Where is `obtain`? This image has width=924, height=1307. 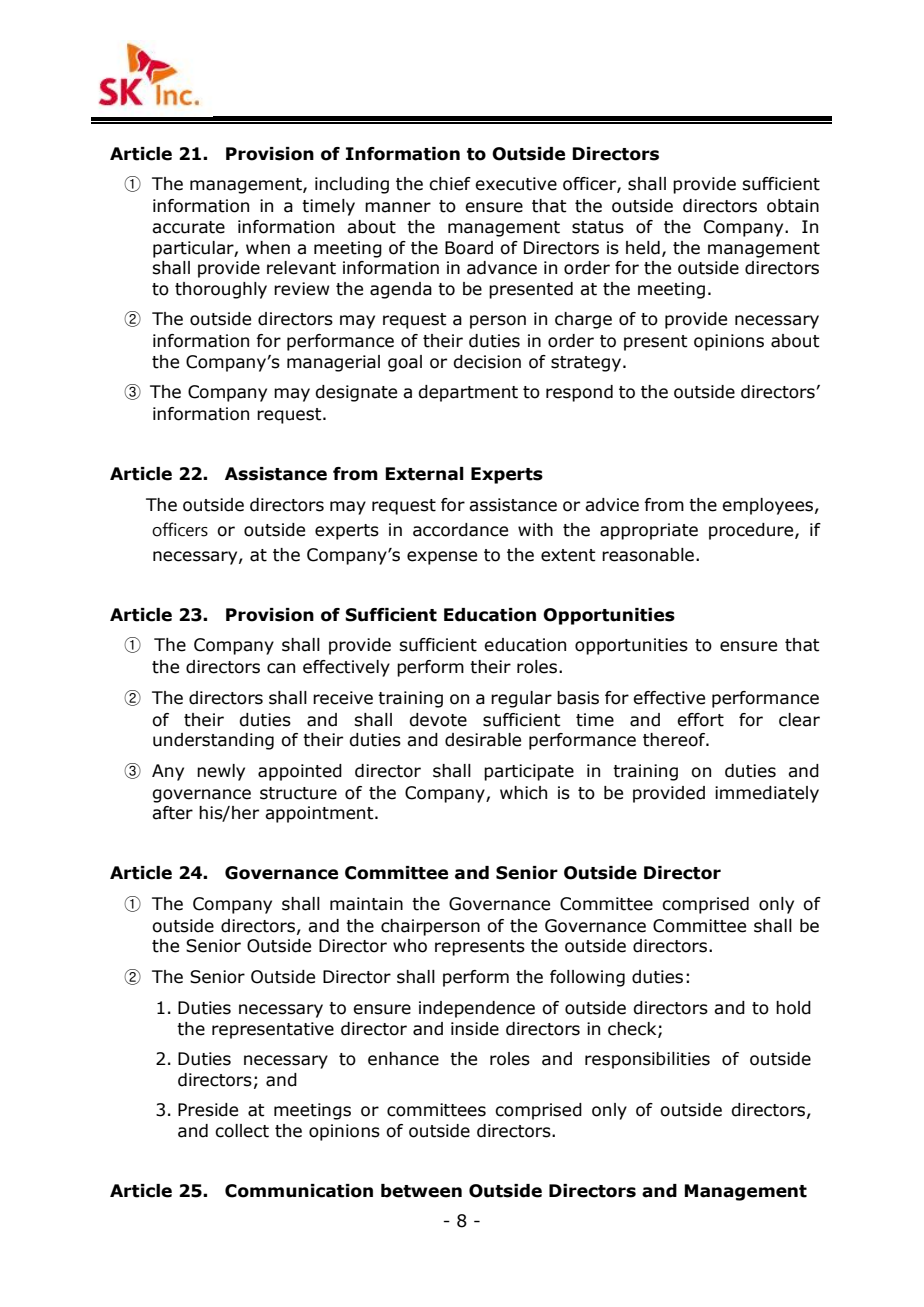 obtain is located at coordinates (793, 206).
